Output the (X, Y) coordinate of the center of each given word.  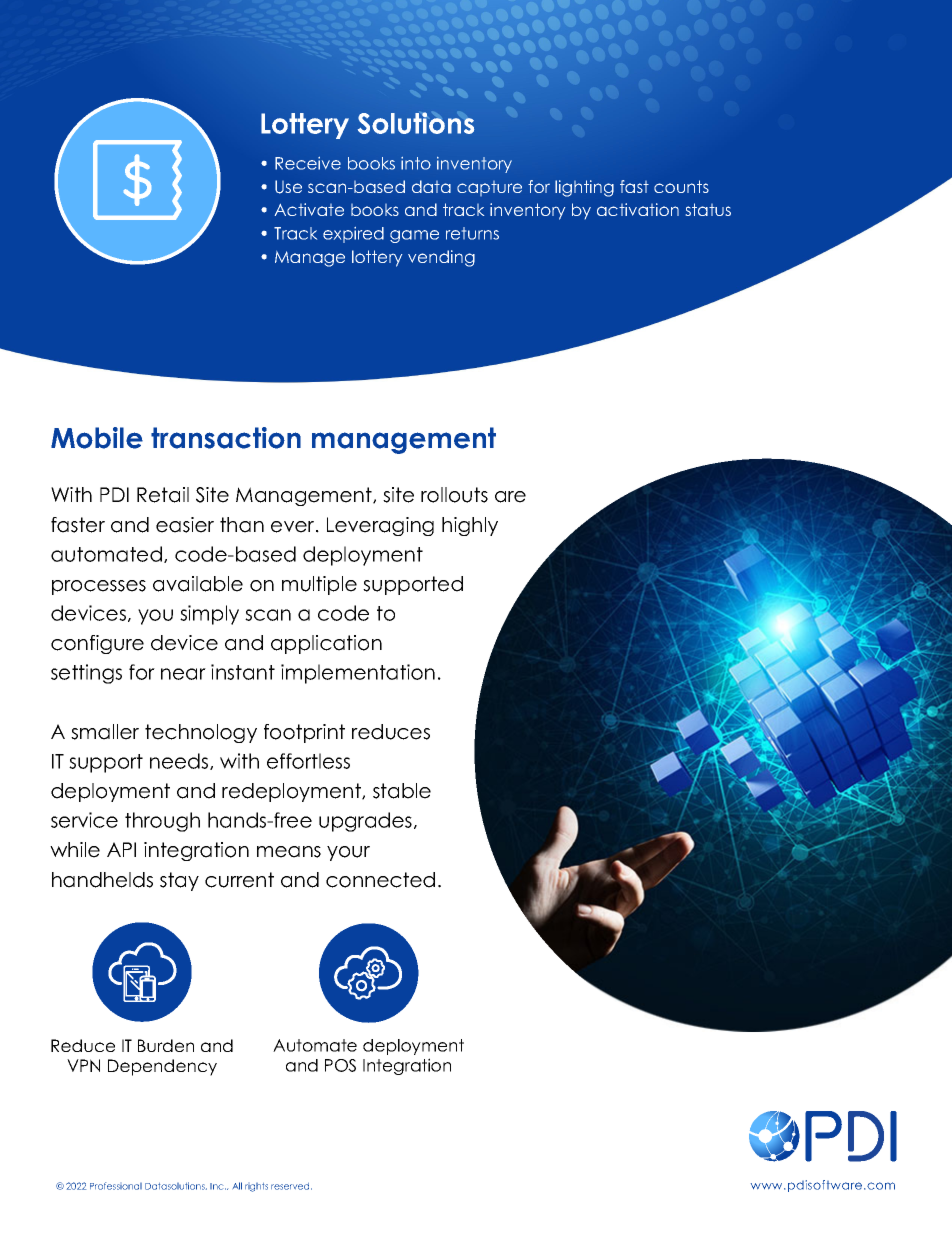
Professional (116, 1186)
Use (288, 187)
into (416, 163)
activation (638, 209)
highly (470, 526)
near (183, 674)
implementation (358, 674)
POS (340, 1065)
